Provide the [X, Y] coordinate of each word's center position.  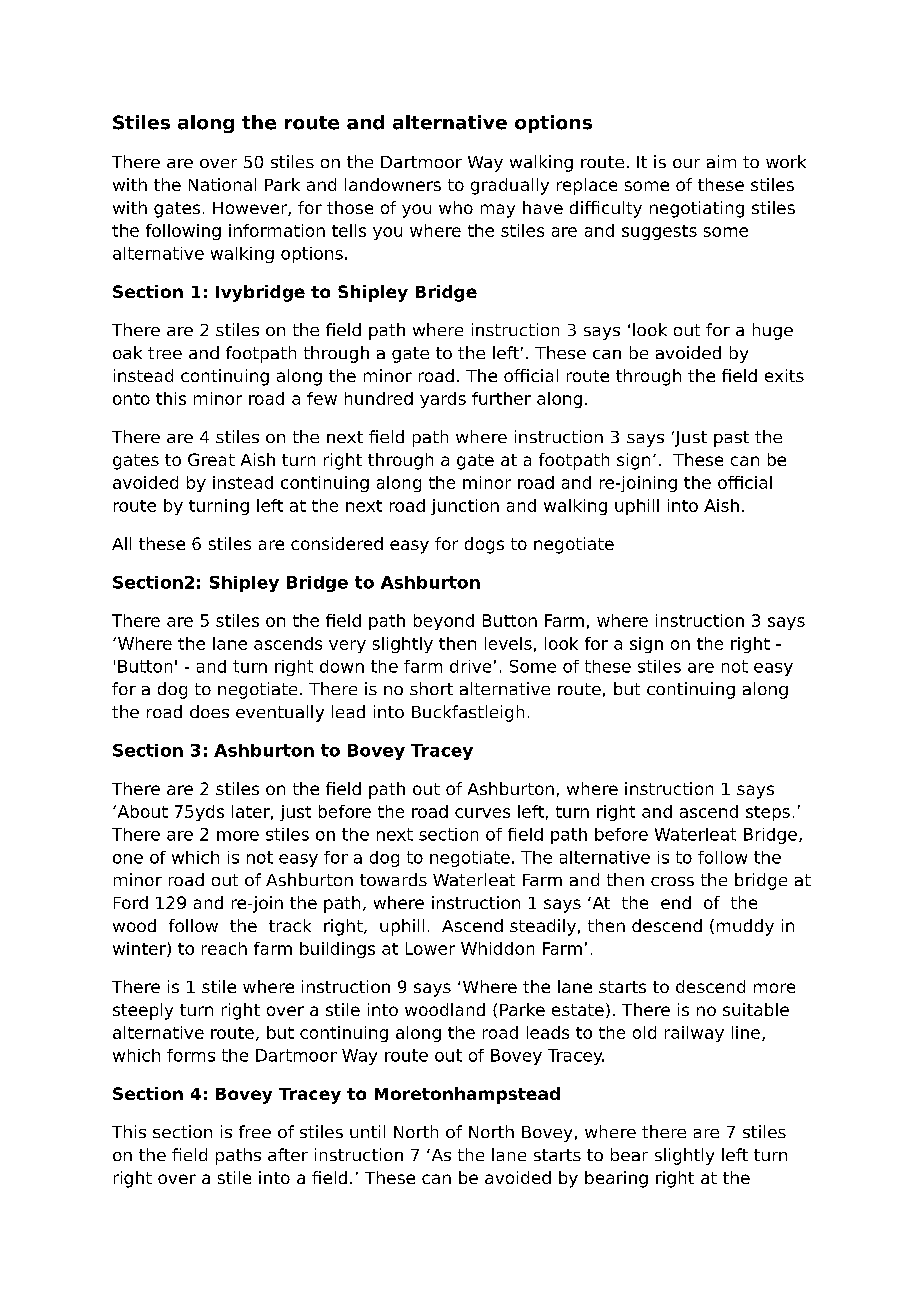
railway [694, 1034]
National [222, 184]
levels [508, 643]
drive [470, 666]
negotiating [697, 209]
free [255, 1131]
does [209, 711]
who [456, 207]
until [367, 1131]
